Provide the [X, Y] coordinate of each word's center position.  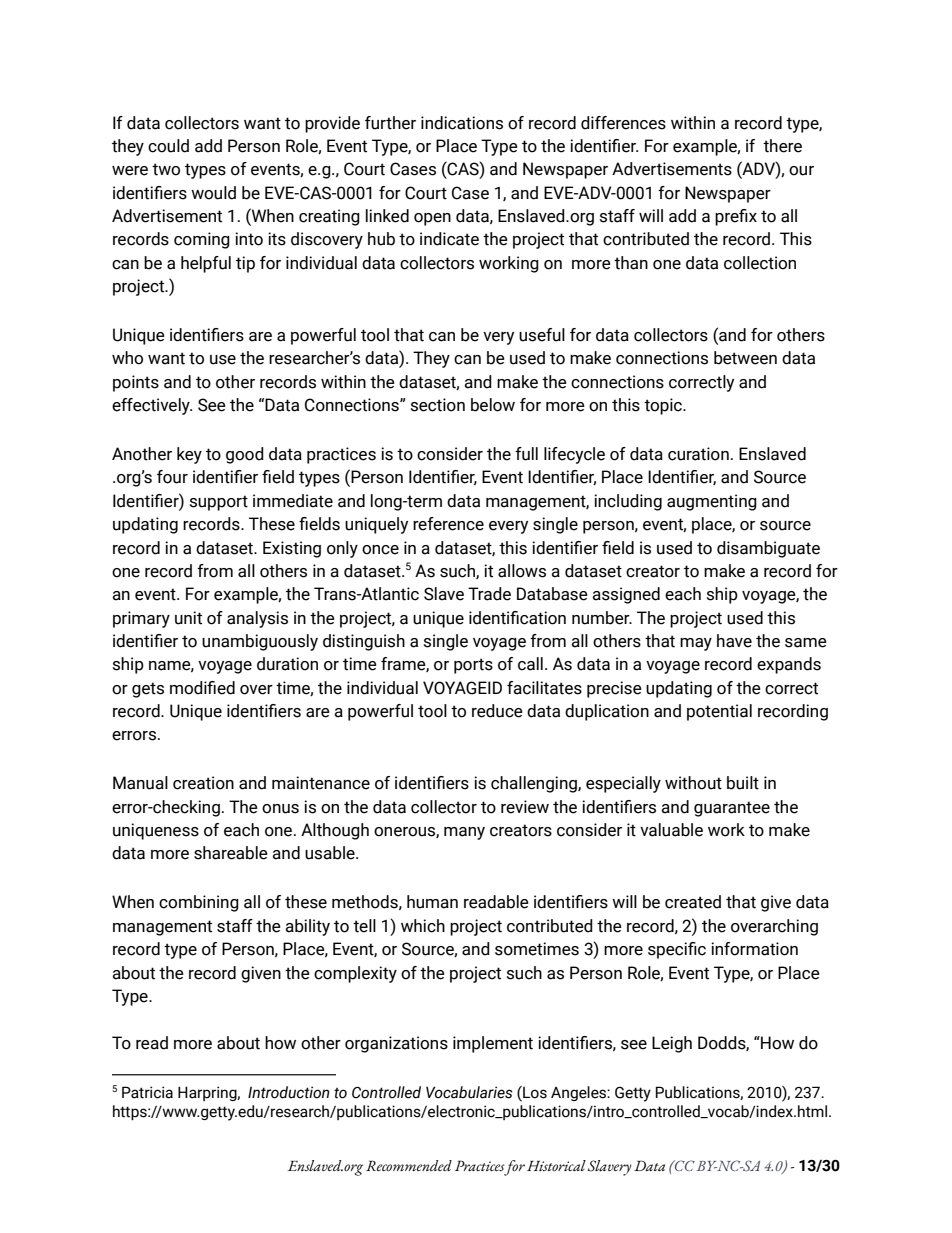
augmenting [712, 502]
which [423, 926]
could [168, 146]
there [782, 146]
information [754, 949]
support [219, 503]
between [745, 358]
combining [199, 903]
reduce [497, 711]
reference [448, 524]
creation [203, 783]
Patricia [147, 1092]
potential [719, 712]
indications [462, 123]
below [493, 405]
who [127, 358]
